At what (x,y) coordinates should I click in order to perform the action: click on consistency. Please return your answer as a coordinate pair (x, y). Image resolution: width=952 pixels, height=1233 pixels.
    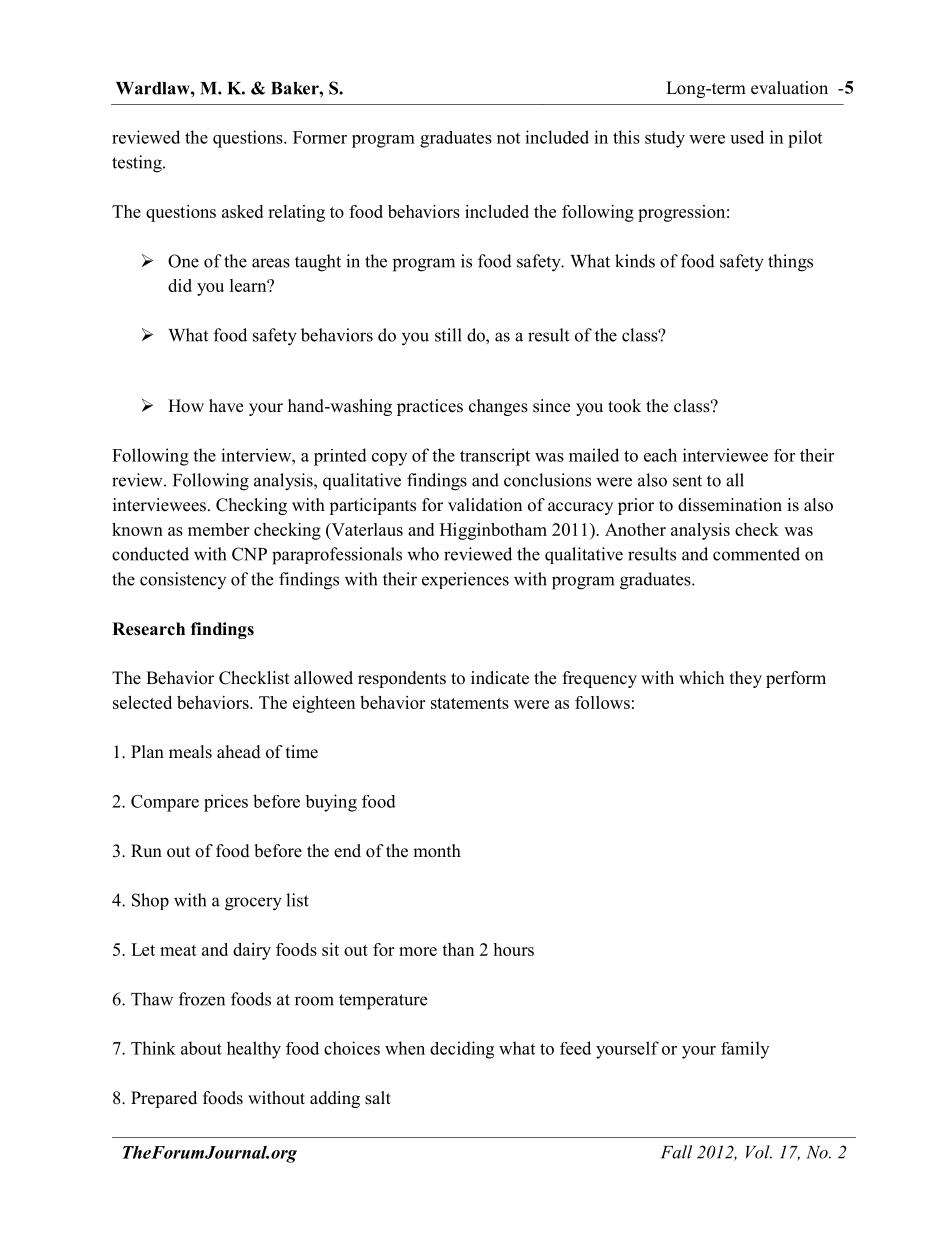
    Looking at the image, I should click on (183, 580).
